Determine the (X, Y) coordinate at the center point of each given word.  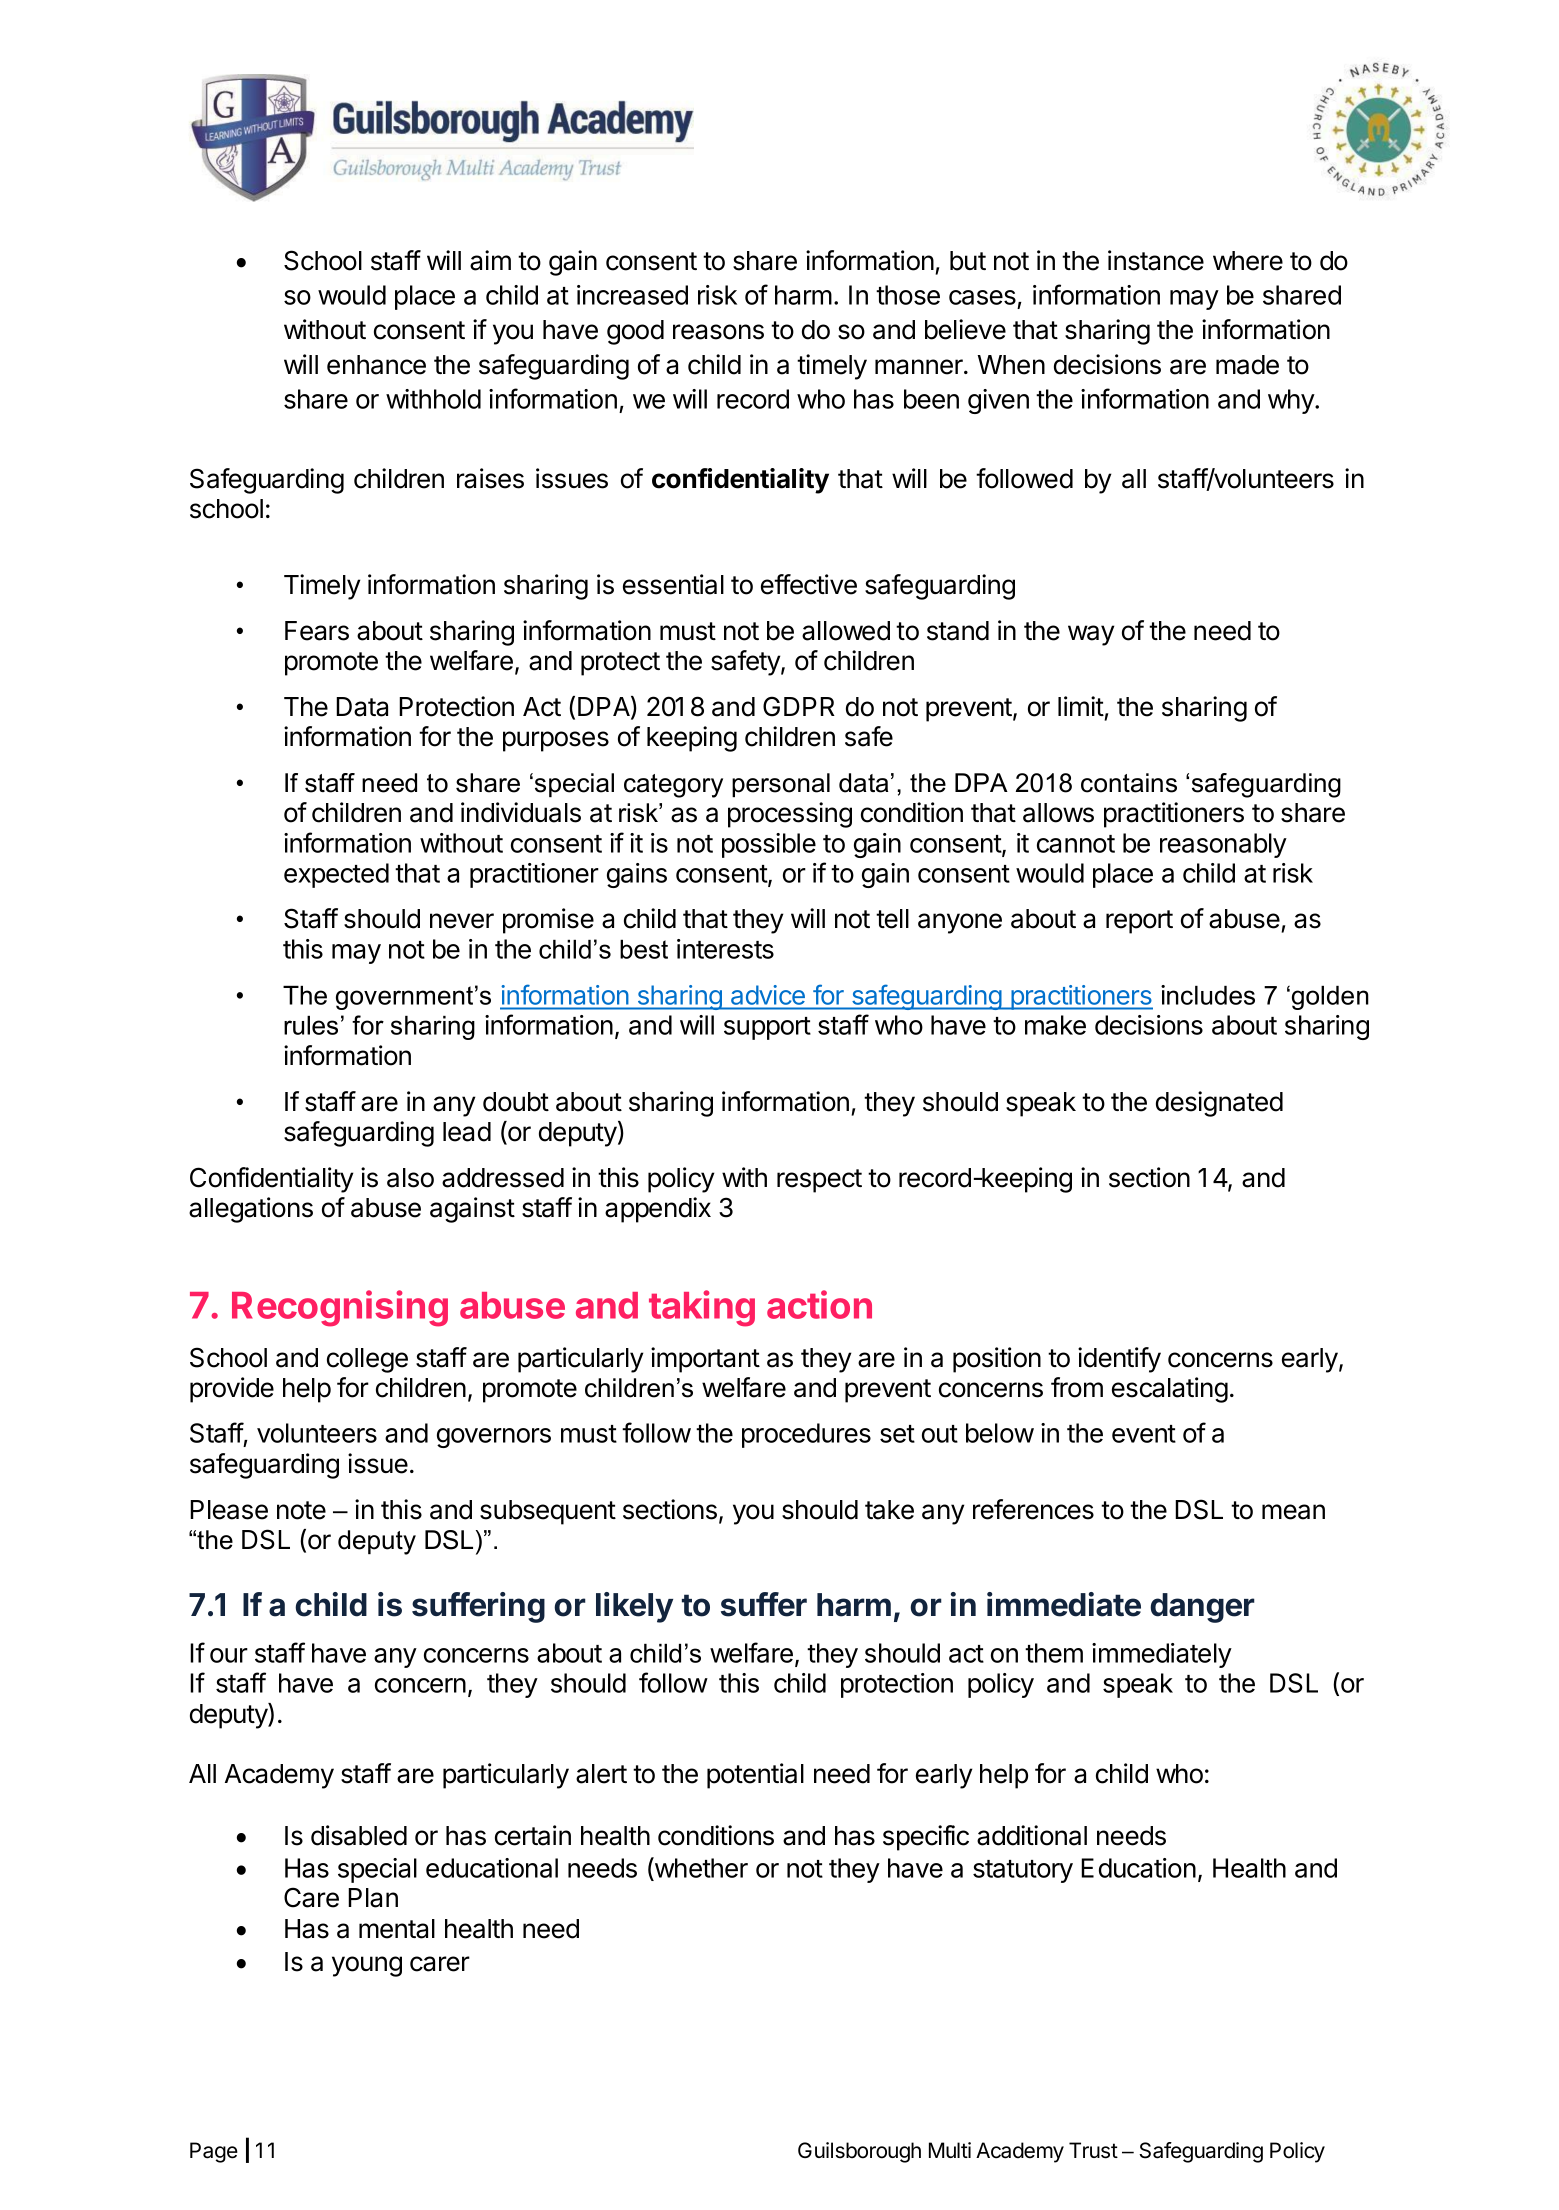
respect (819, 1181)
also (410, 1178)
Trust (1093, 2150)
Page (214, 2152)
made (1247, 365)
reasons (718, 332)
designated (1219, 1104)
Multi (950, 2150)
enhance (376, 365)
